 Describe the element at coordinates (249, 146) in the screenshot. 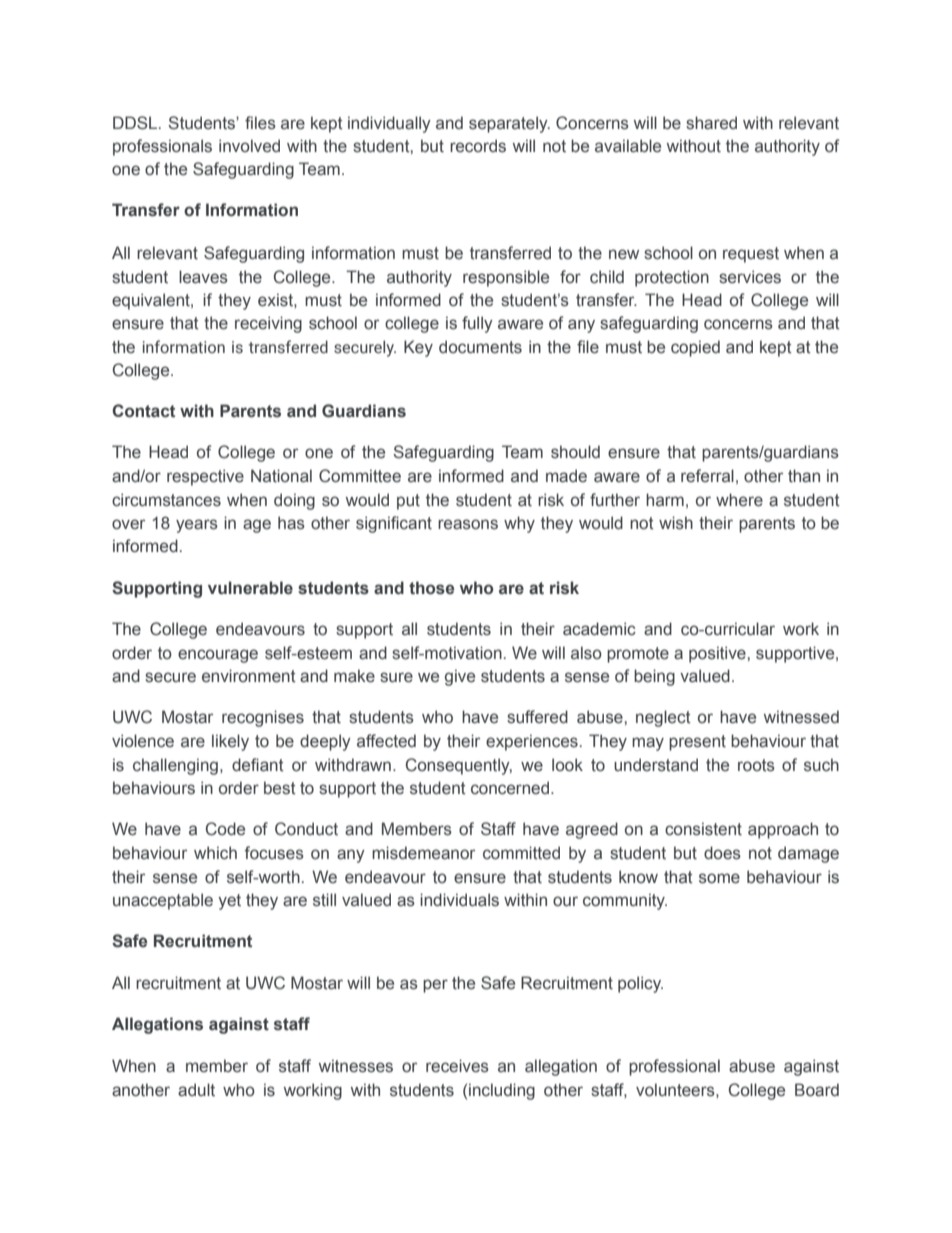

I see `involved` at that location.
